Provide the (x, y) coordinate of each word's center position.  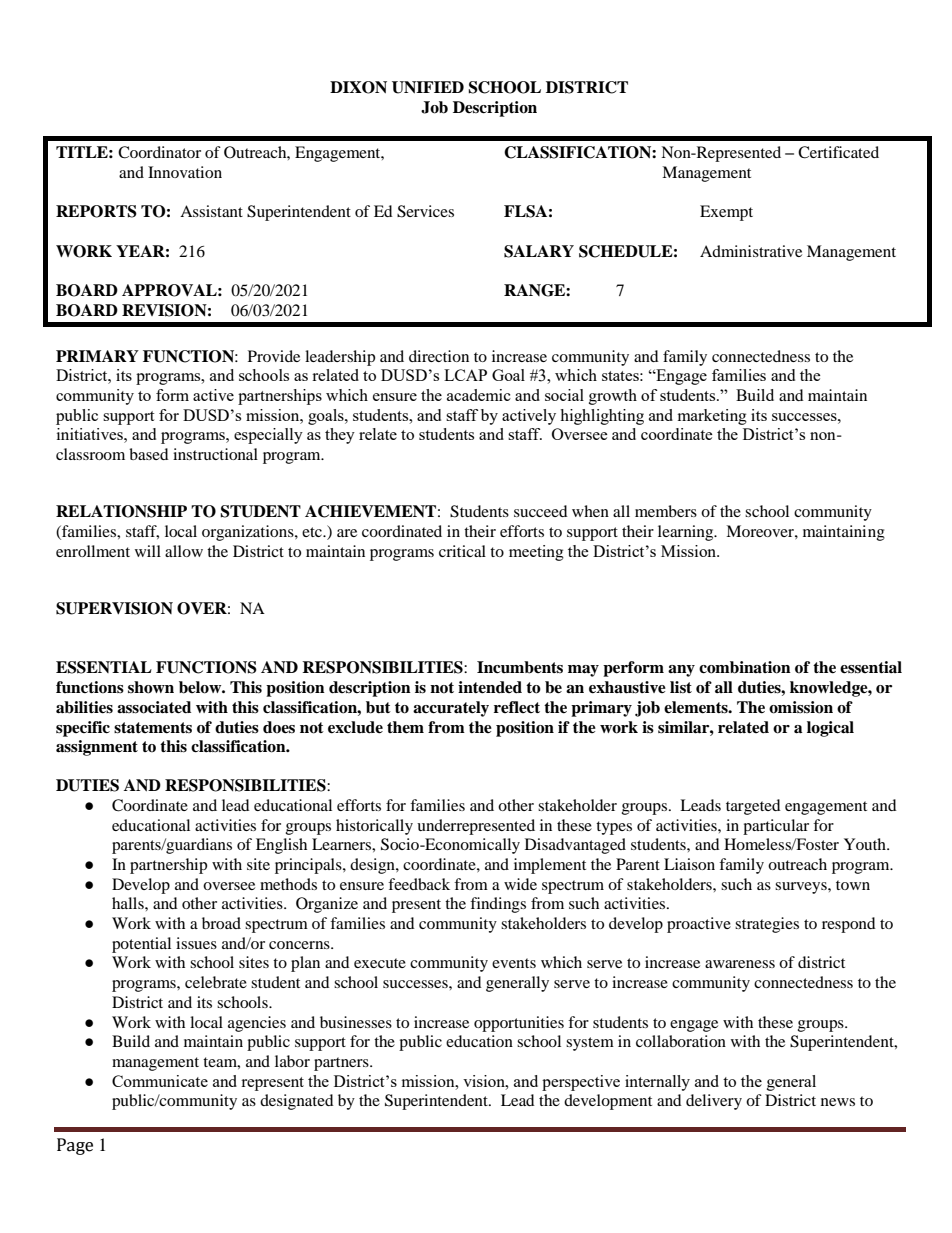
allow (184, 551)
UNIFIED (428, 87)
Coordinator (159, 152)
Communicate (160, 1081)
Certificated (838, 152)
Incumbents (520, 667)
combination (745, 667)
